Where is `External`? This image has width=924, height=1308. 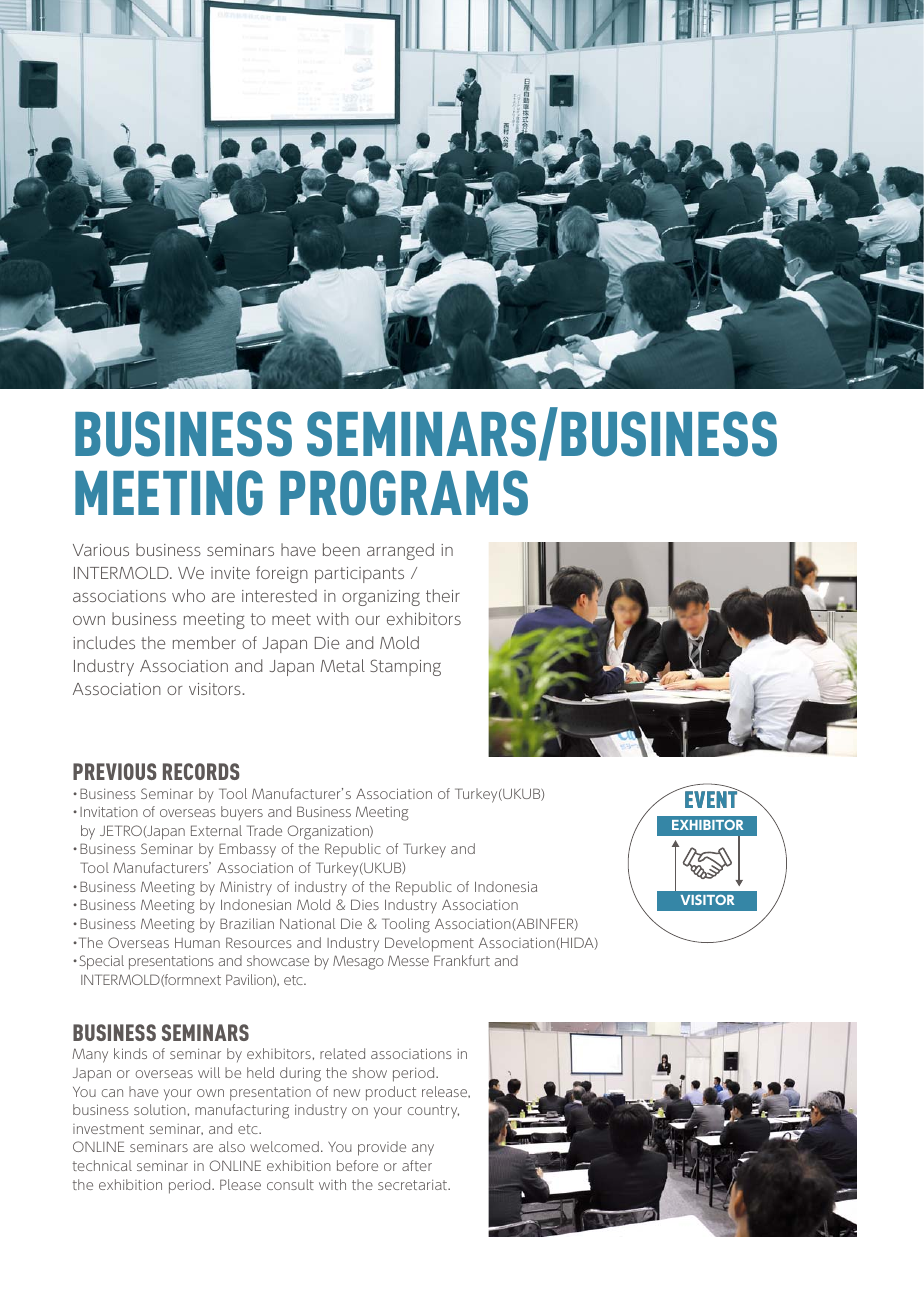
External is located at coordinates (216, 830).
